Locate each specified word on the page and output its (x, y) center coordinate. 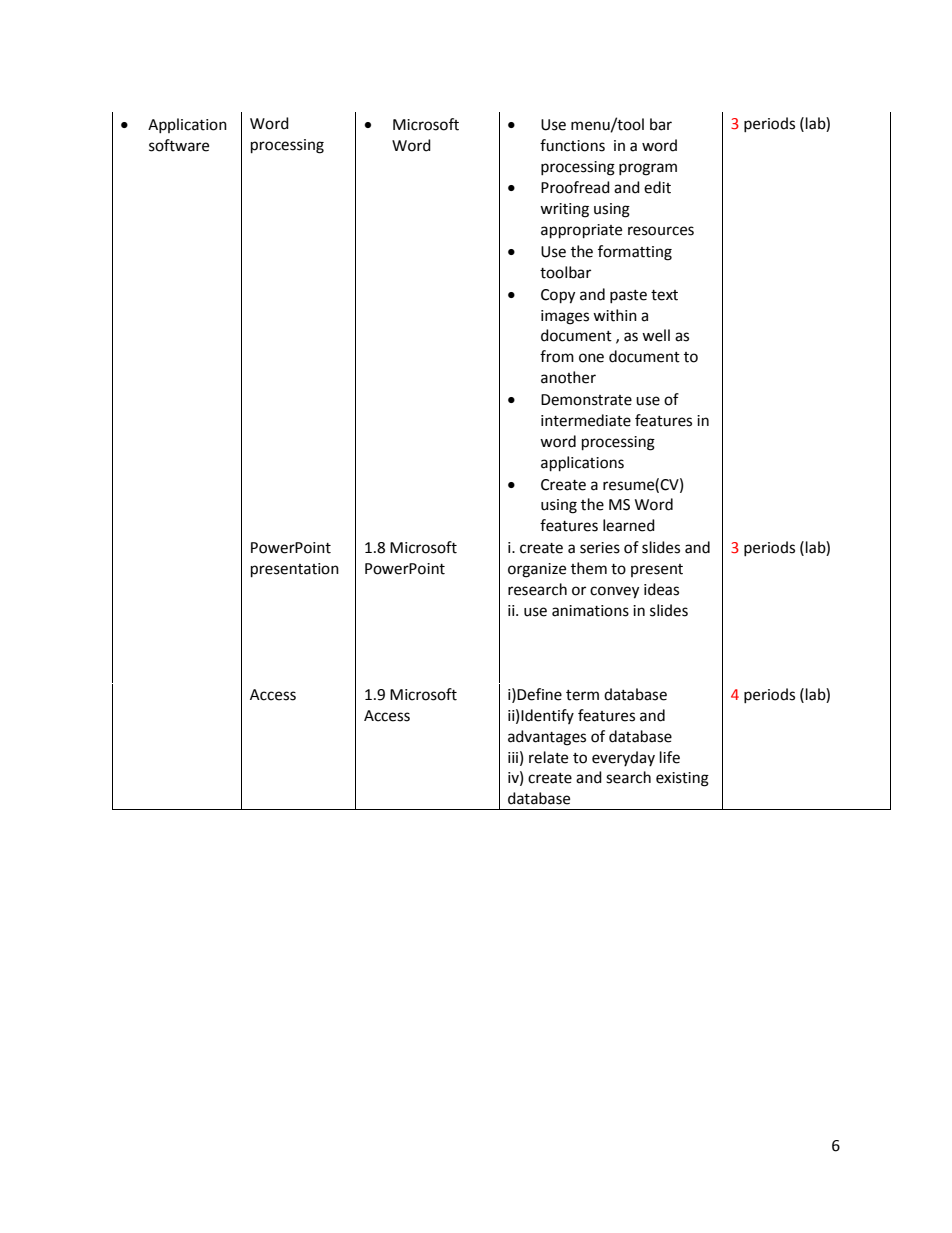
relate (548, 757)
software (179, 145)
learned (629, 525)
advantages (547, 738)
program (648, 169)
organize (537, 570)
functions (572, 145)
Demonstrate (586, 400)
